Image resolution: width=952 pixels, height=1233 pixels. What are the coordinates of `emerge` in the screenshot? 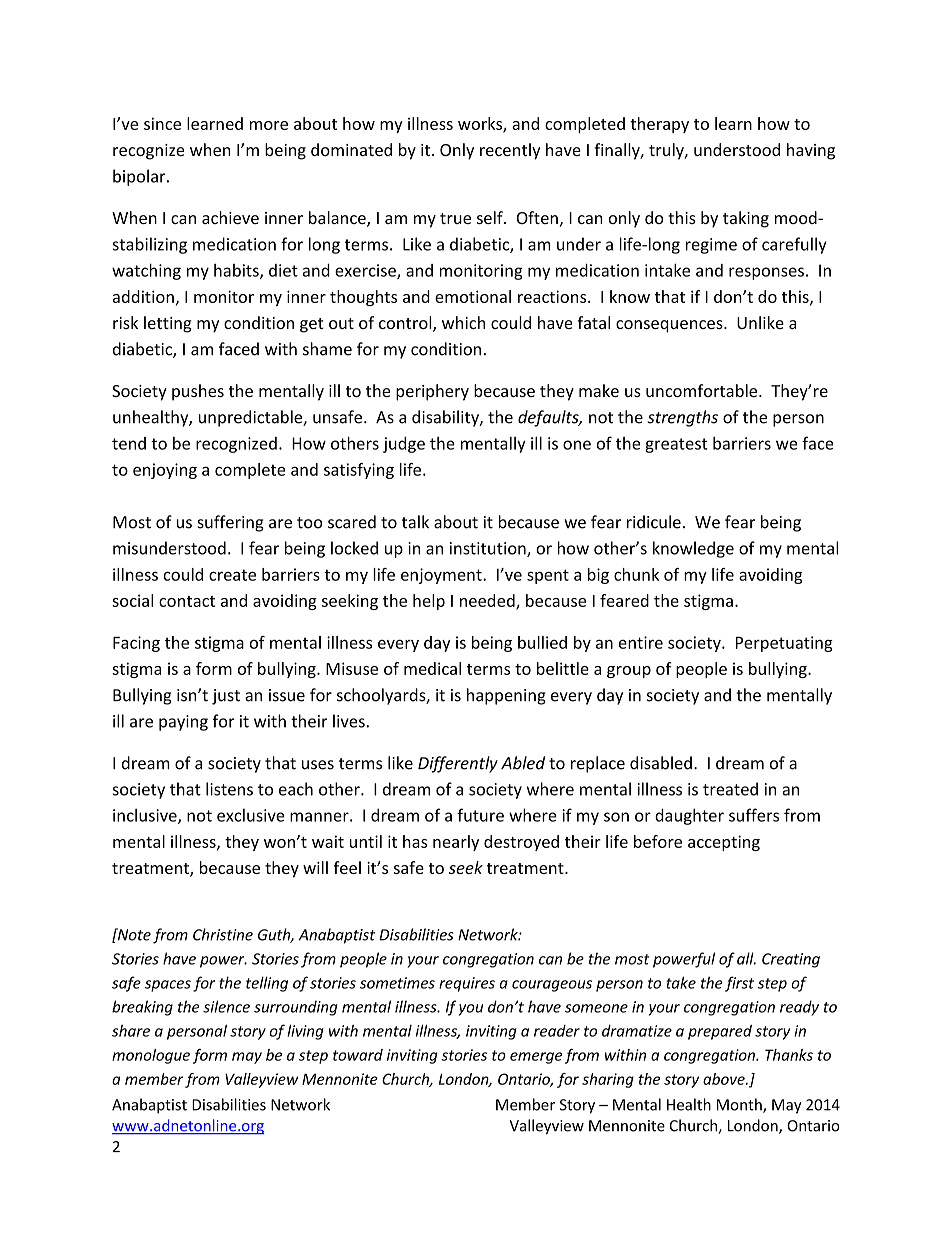 It's located at (536, 1058).
